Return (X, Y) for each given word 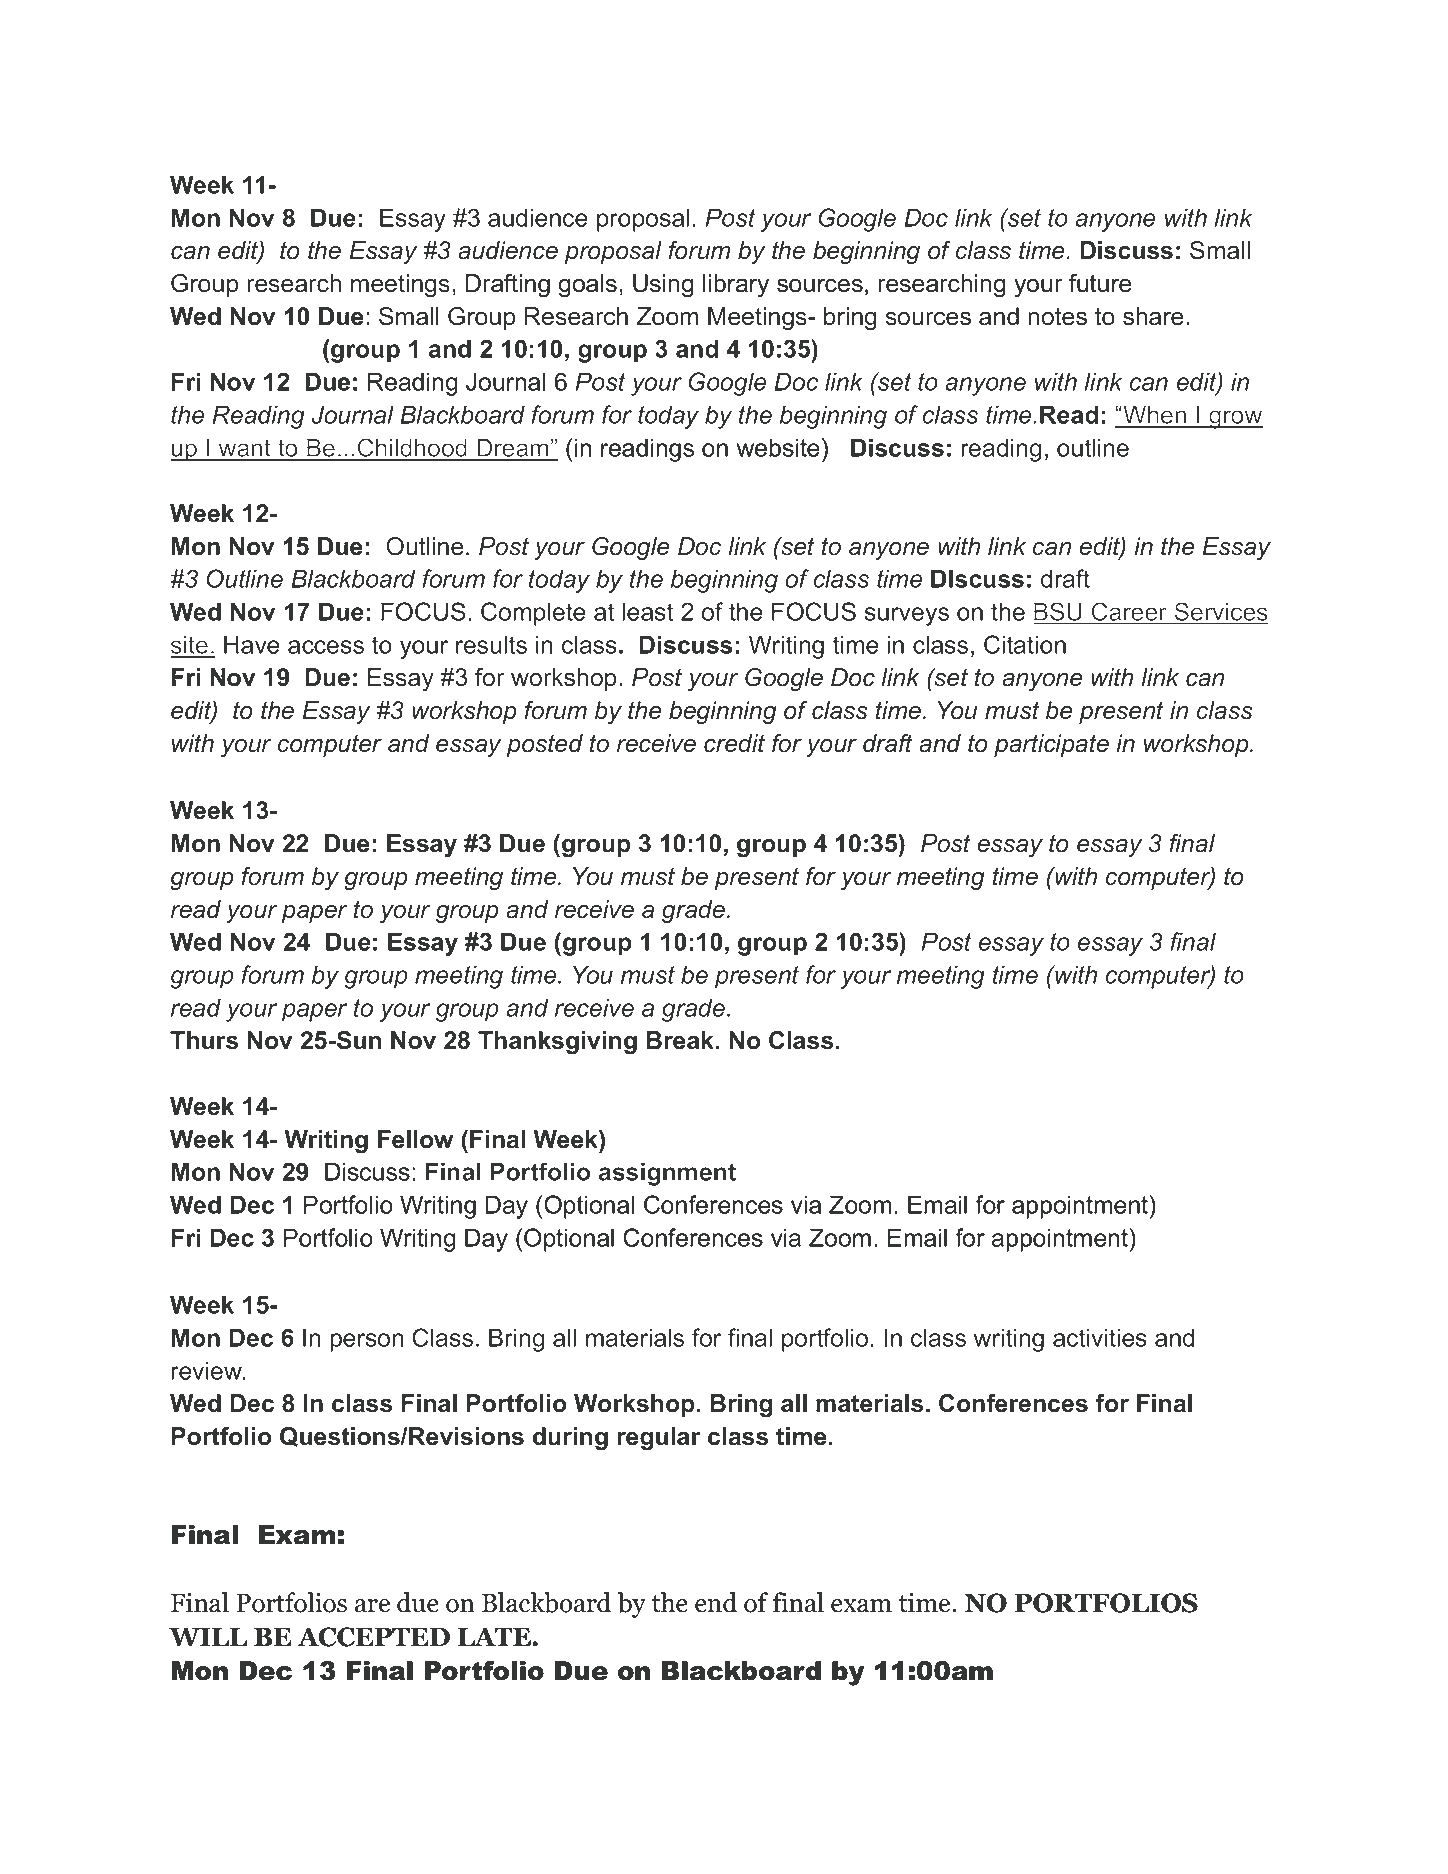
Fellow (415, 1139)
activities (1100, 1337)
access (326, 647)
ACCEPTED (373, 1637)
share (1153, 316)
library (736, 286)
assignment (667, 1174)
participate (1051, 745)
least (647, 611)
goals (587, 286)
